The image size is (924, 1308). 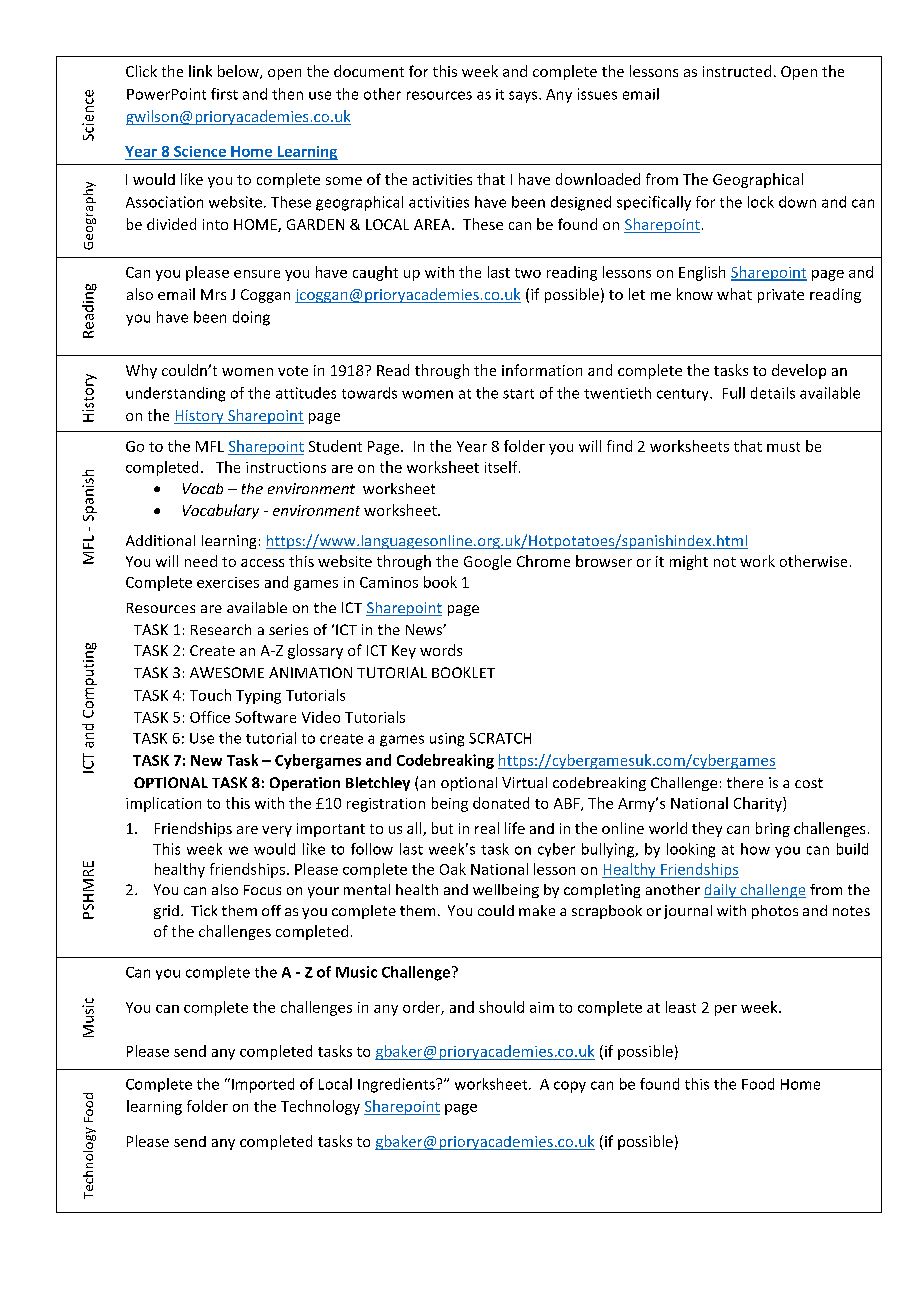 What do you see at coordinates (524, 97) in the document?
I see `says` at bounding box center [524, 97].
